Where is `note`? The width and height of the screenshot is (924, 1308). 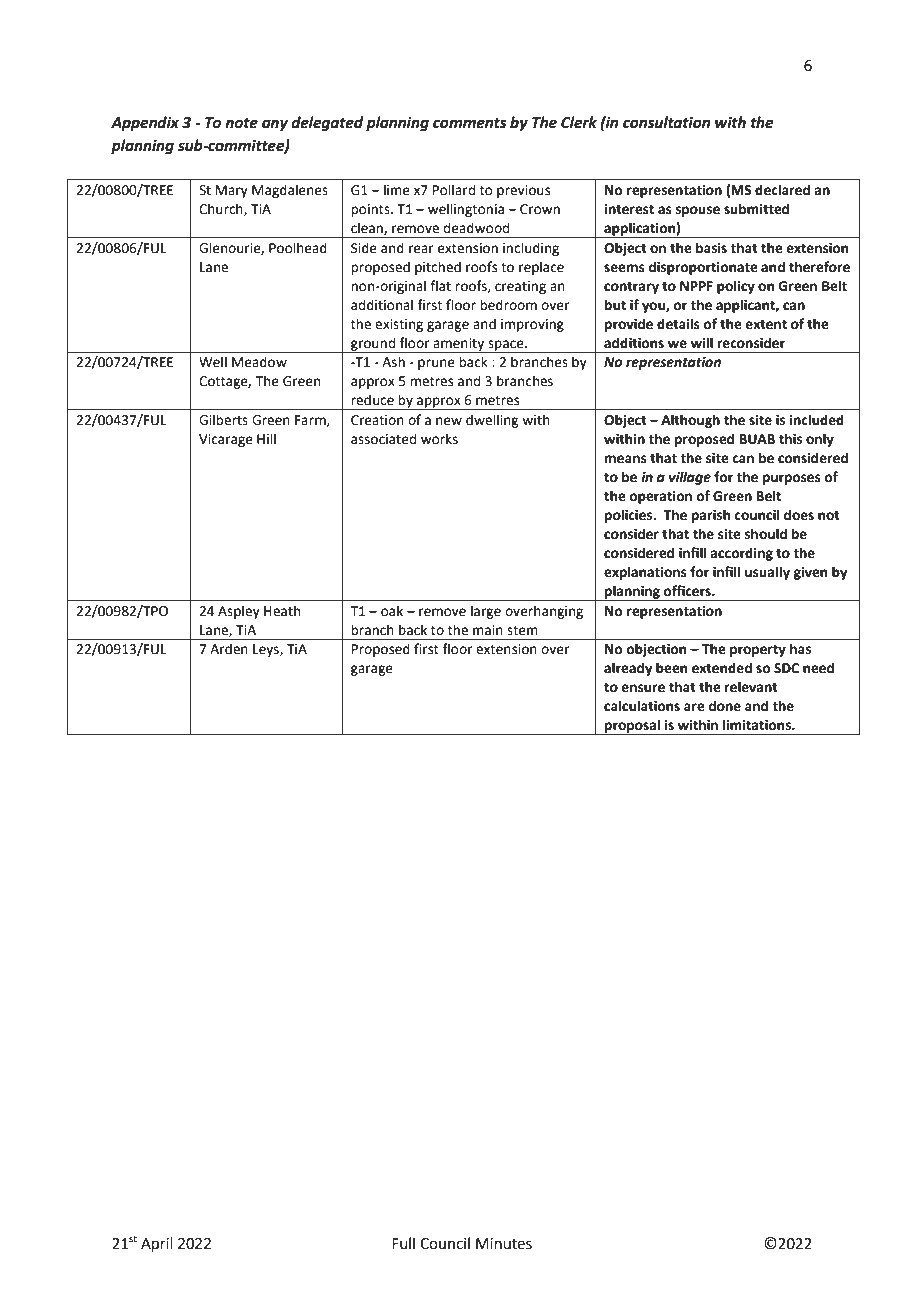 note is located at coordinates (241, 123).
